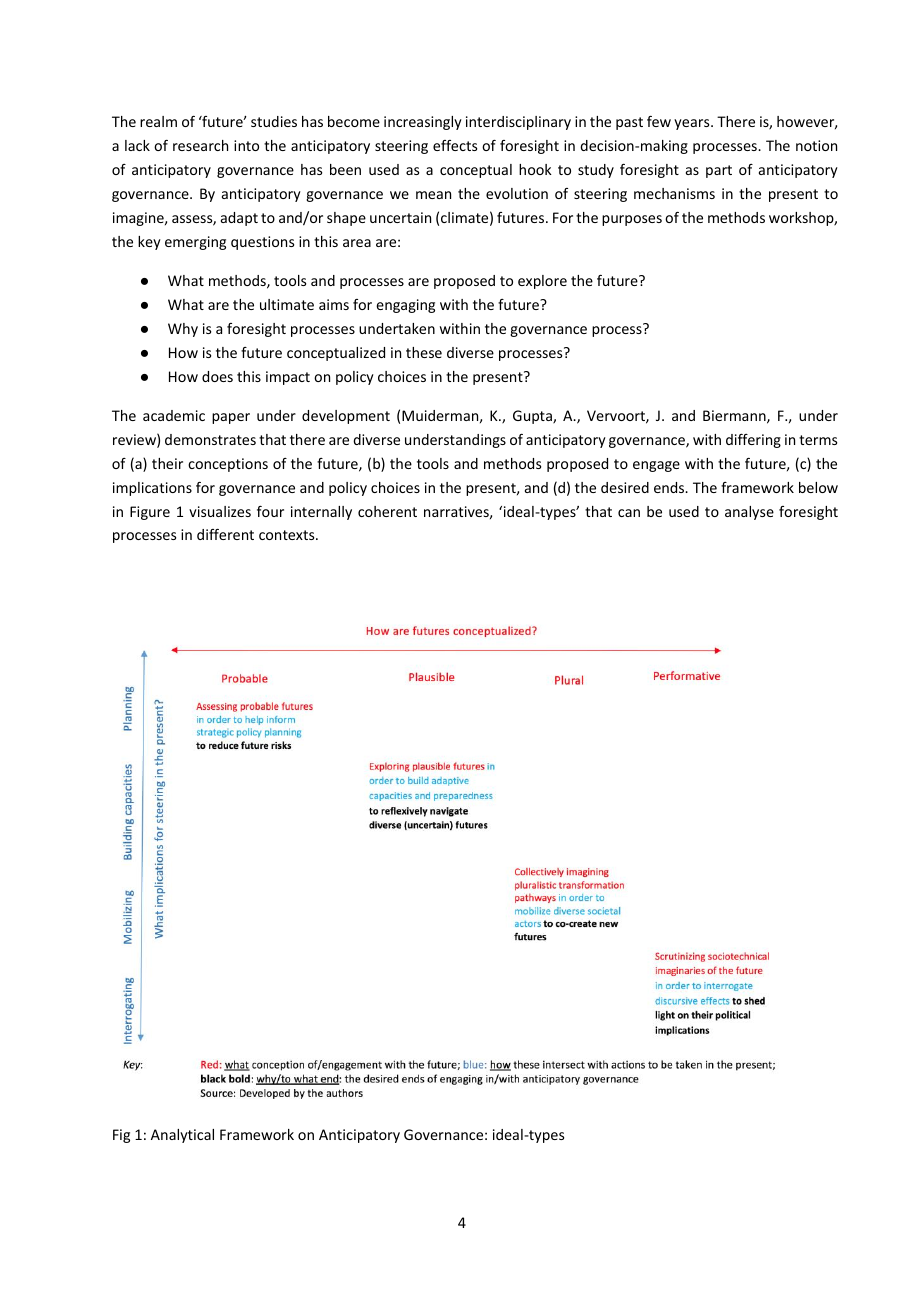  I want to click on does, so click(217, 376).
